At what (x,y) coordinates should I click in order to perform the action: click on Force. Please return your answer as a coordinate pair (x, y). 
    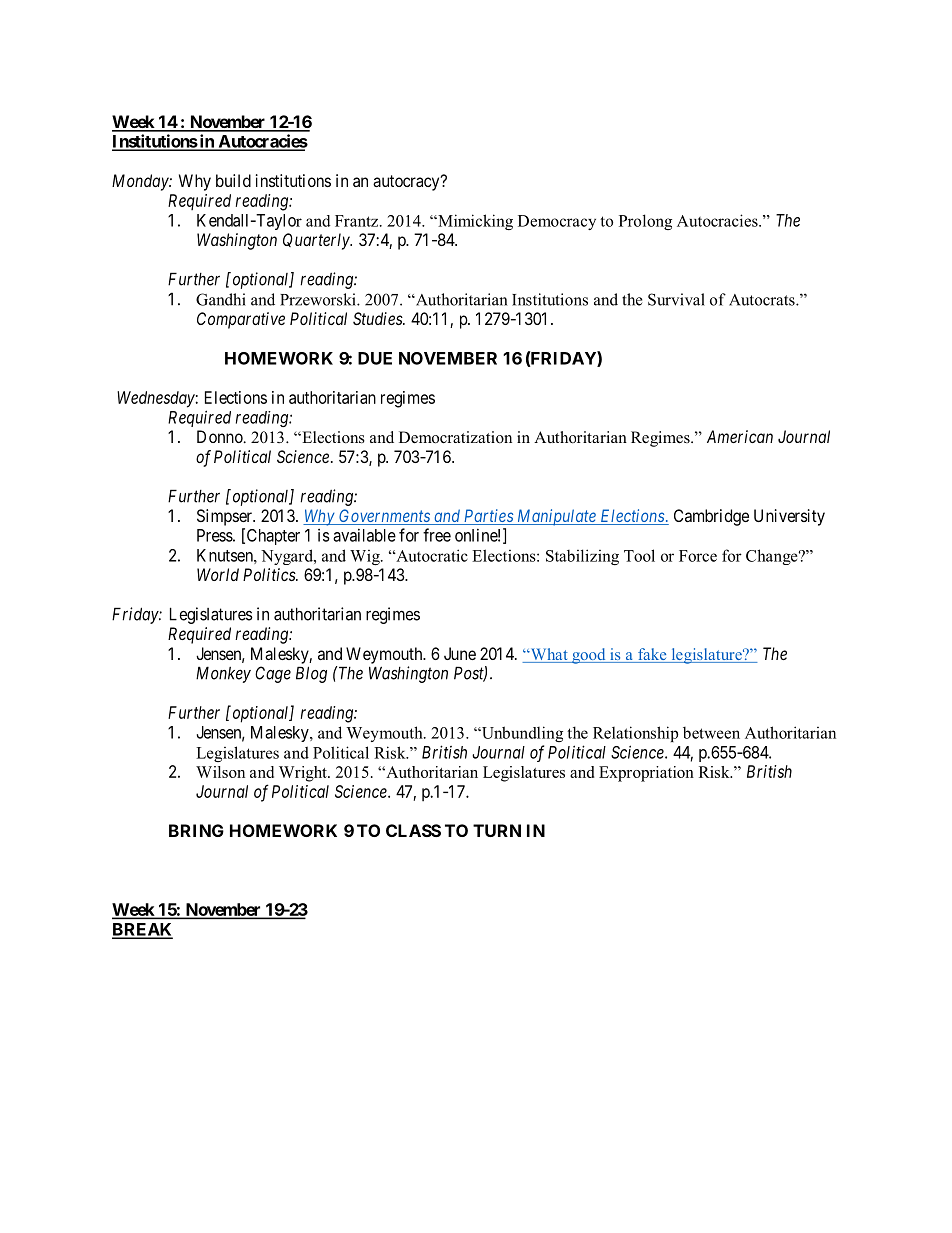
    Looking at the image, I should click on (698, 556).
